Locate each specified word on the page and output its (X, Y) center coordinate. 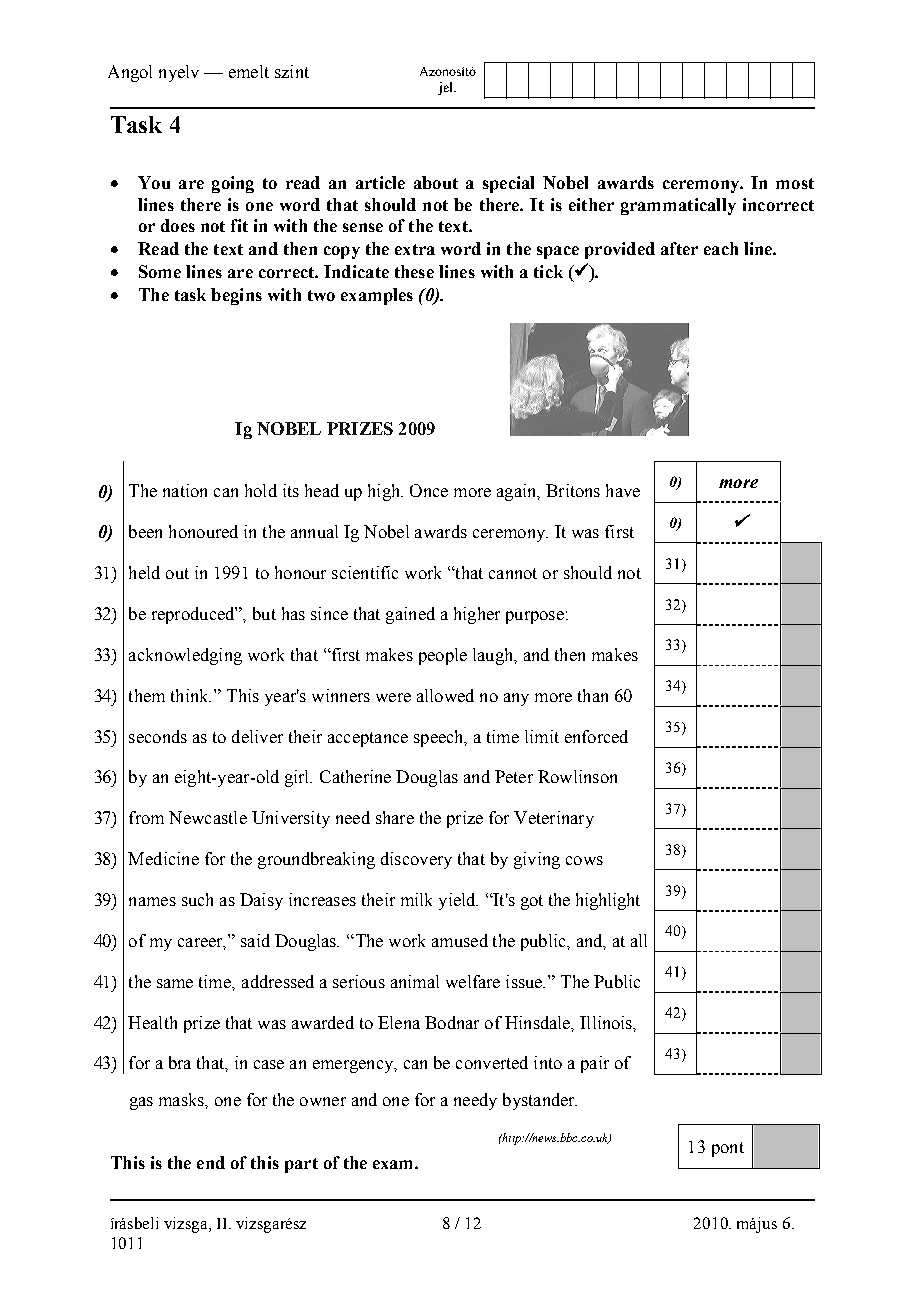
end (211, 1162)
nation (185, 490)
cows (584, 860)
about (436, 182)
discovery (416, 860)
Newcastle (208, 817)
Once (429, 490)
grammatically (678, 206)
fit (239, 225)
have (623, 490)
